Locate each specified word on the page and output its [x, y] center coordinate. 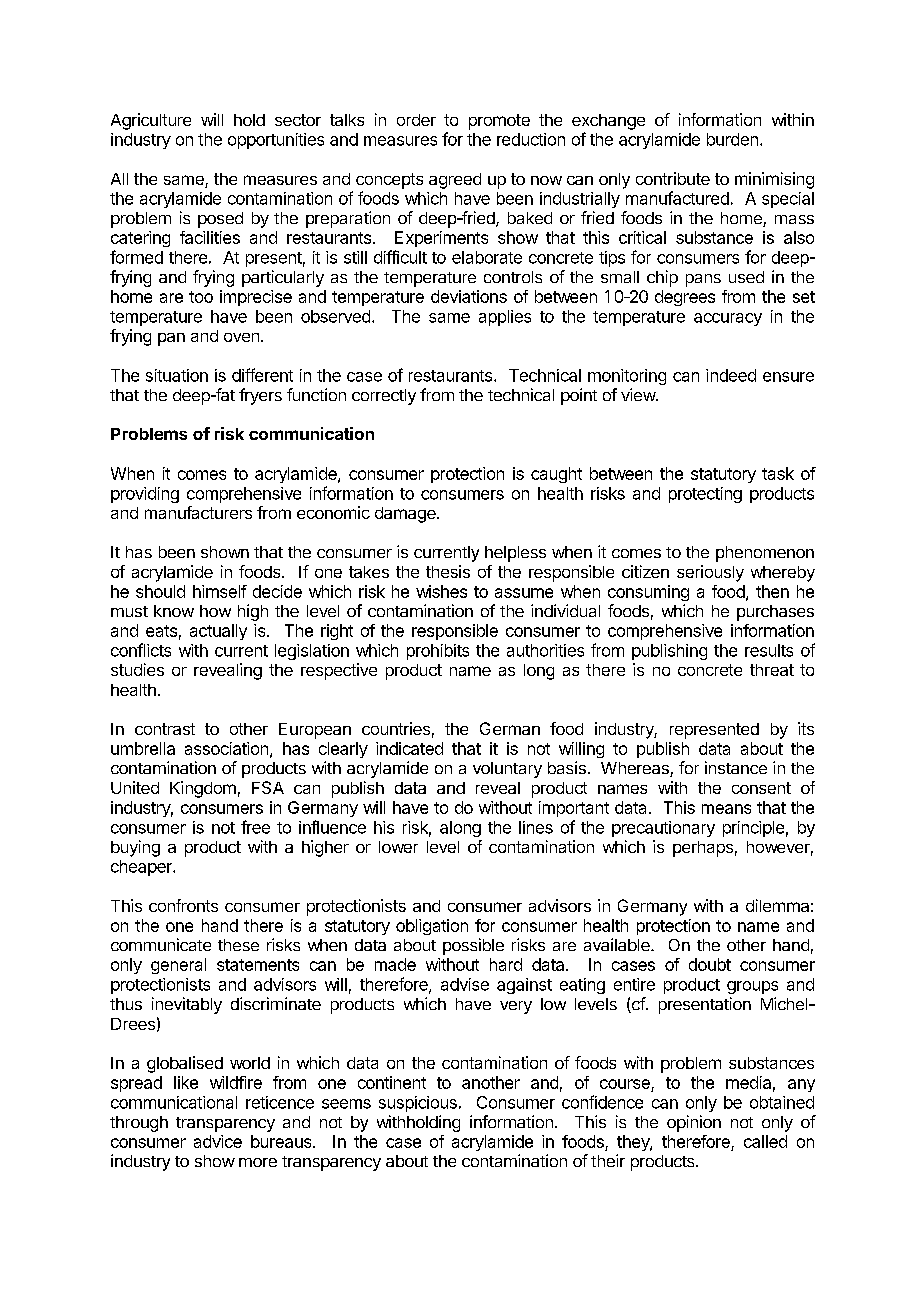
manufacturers [198, 512]
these [238, 945]
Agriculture [151, 121]
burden [732, 139]
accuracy [728, 319]
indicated [409, 748]
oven [241, 337]
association [226, 748]
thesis [448, 571]
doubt [710, 964]
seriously [710, 573]
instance [736, 767]
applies [505, 318]
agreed [455, 181]
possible [473, 946]
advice [218, 1141]
